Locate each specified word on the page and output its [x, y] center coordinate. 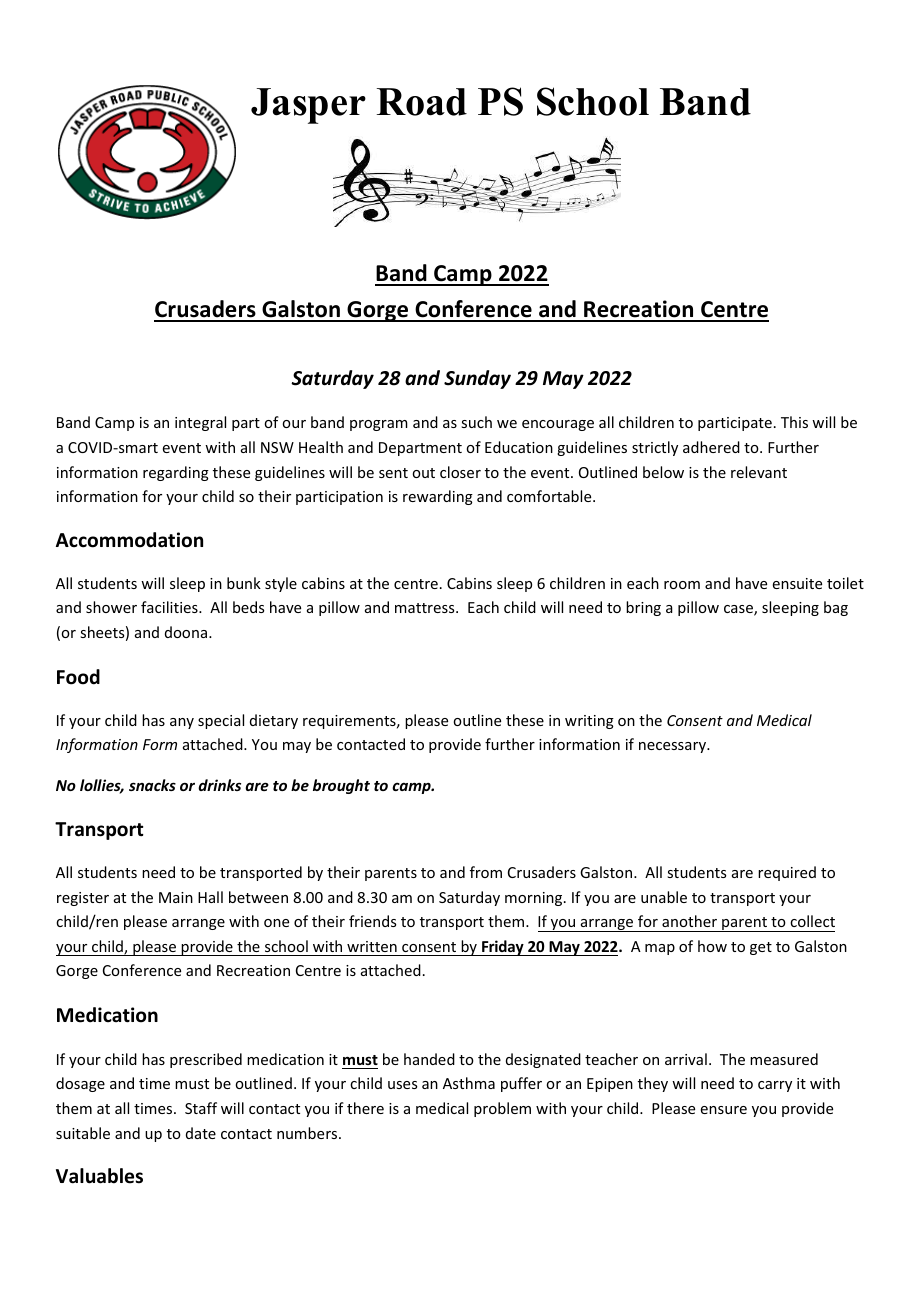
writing [589, 722]
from [486, 872]
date [201, 1133]
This [794, 422]
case [739, 610]
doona [186, 632]
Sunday [477, 379]
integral [200, 423]
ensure [724, 1110]
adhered [711, 447]
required [787, 873]
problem [502, 1109]
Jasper [308, 106]
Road [422, 102]
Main [176, 897]
